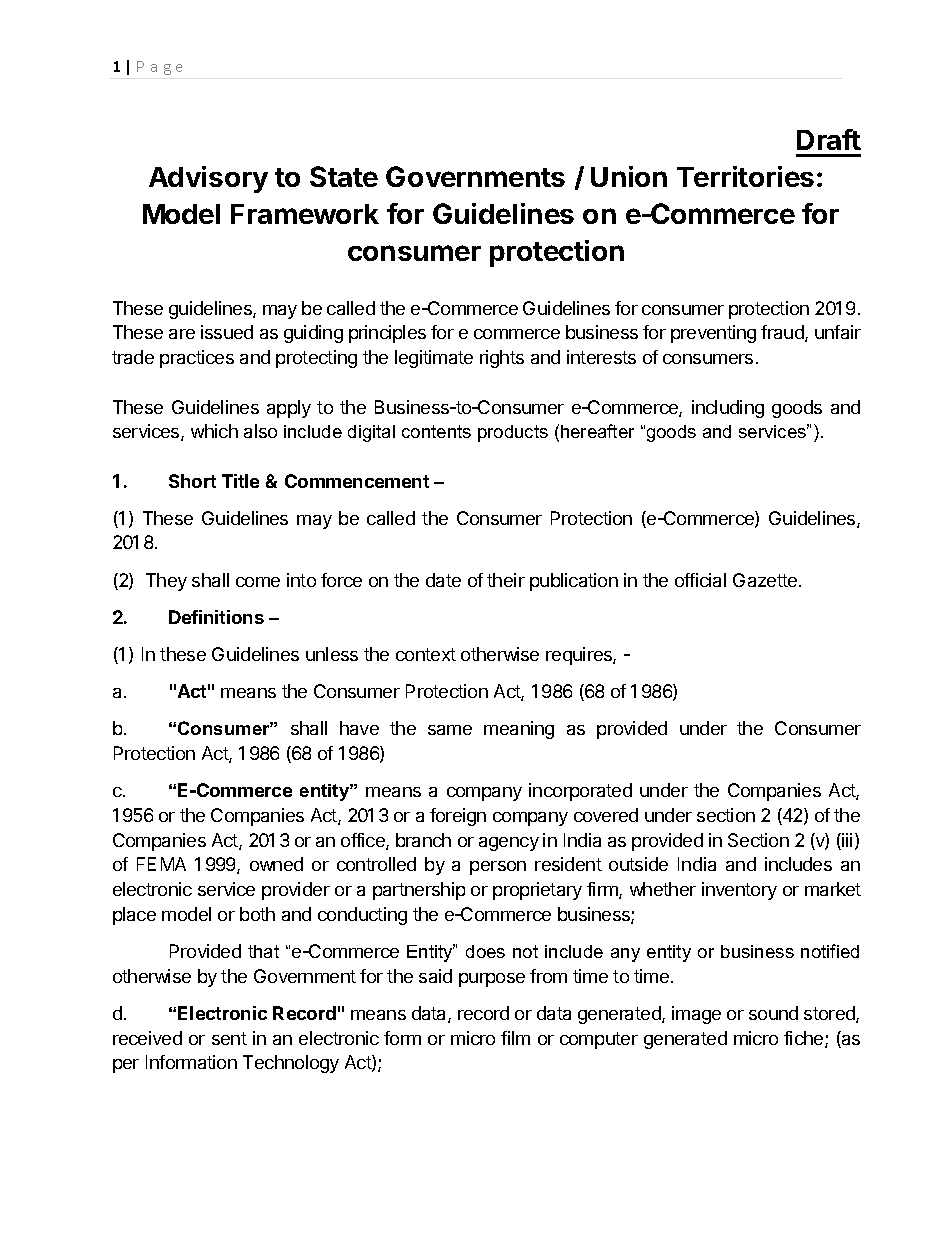 This screenshot has height=1233, width=952. I want to click on film, so click(515, 1038).
